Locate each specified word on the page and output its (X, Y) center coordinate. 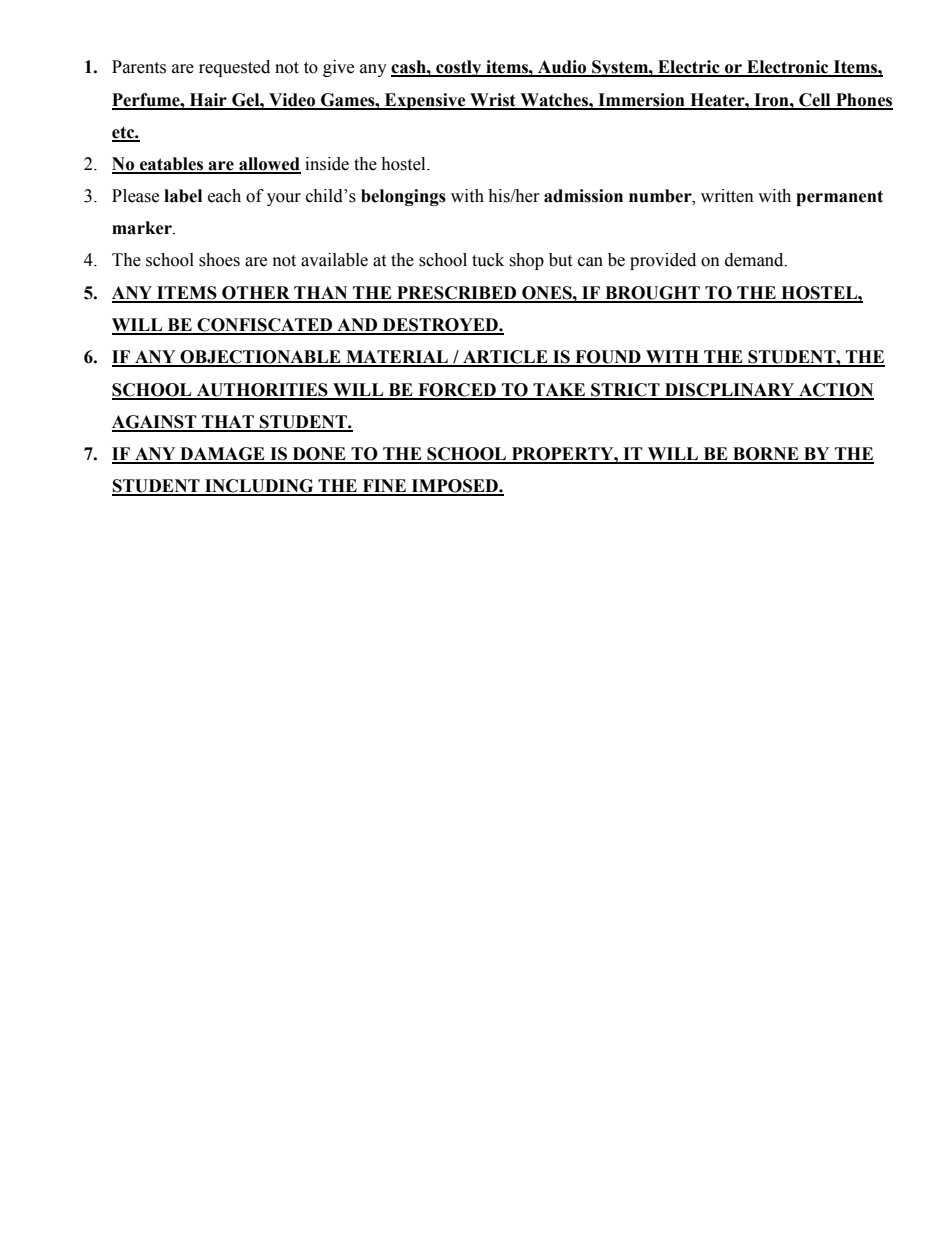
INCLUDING (259, 487)
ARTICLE (505, 358)
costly (459, 68)
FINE (384, 487)
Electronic (788, 68)
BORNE (766, 455)
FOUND (608, 358)
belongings (403, 197)
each (224, 196)
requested (234, 68)
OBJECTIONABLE (261, 358)
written (727, 196)
